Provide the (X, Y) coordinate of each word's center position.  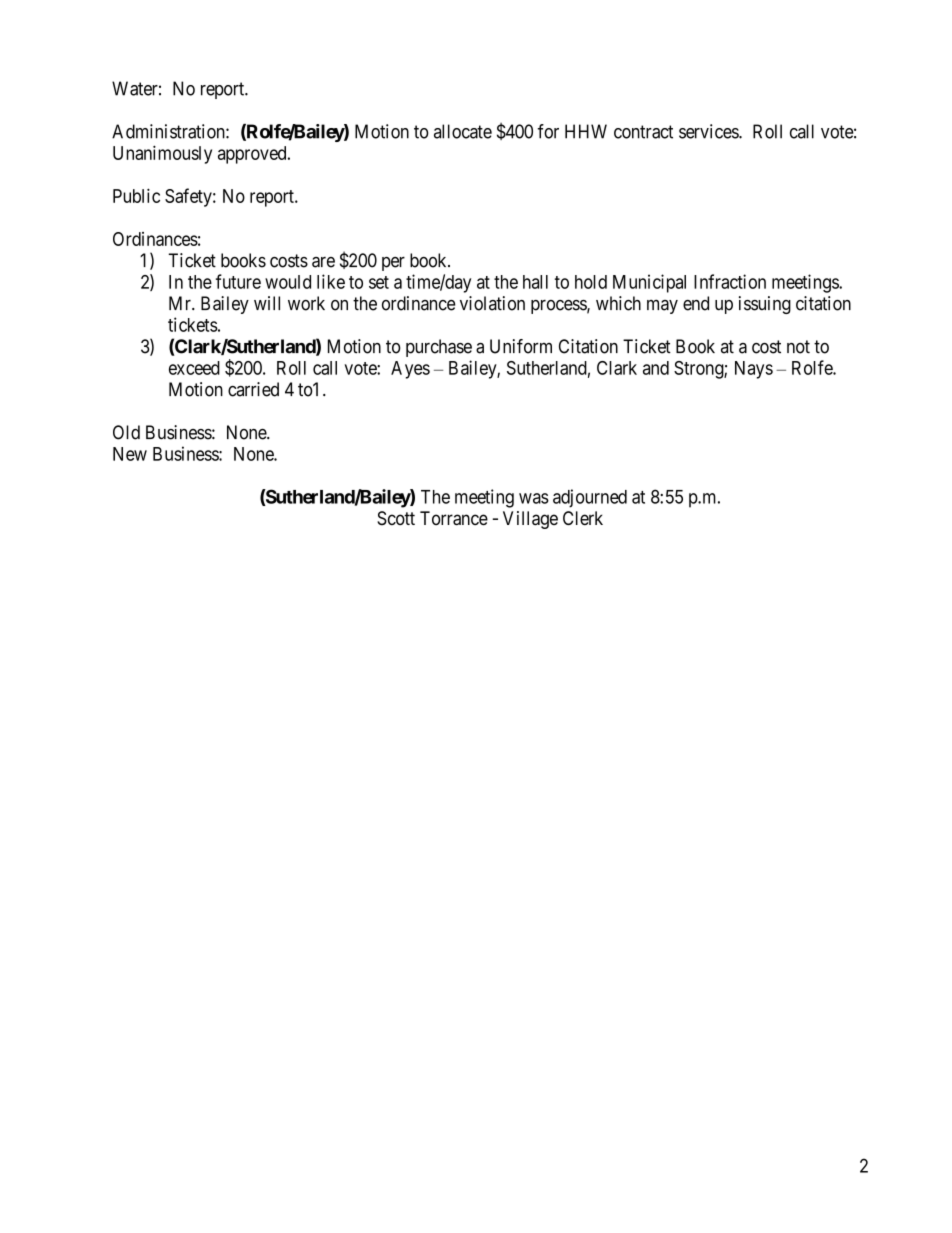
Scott (396, 518)
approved (253, 155)
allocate (463, 131)
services (709, 131)
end (696, 303)
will (267, 303)
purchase (439, 348)
